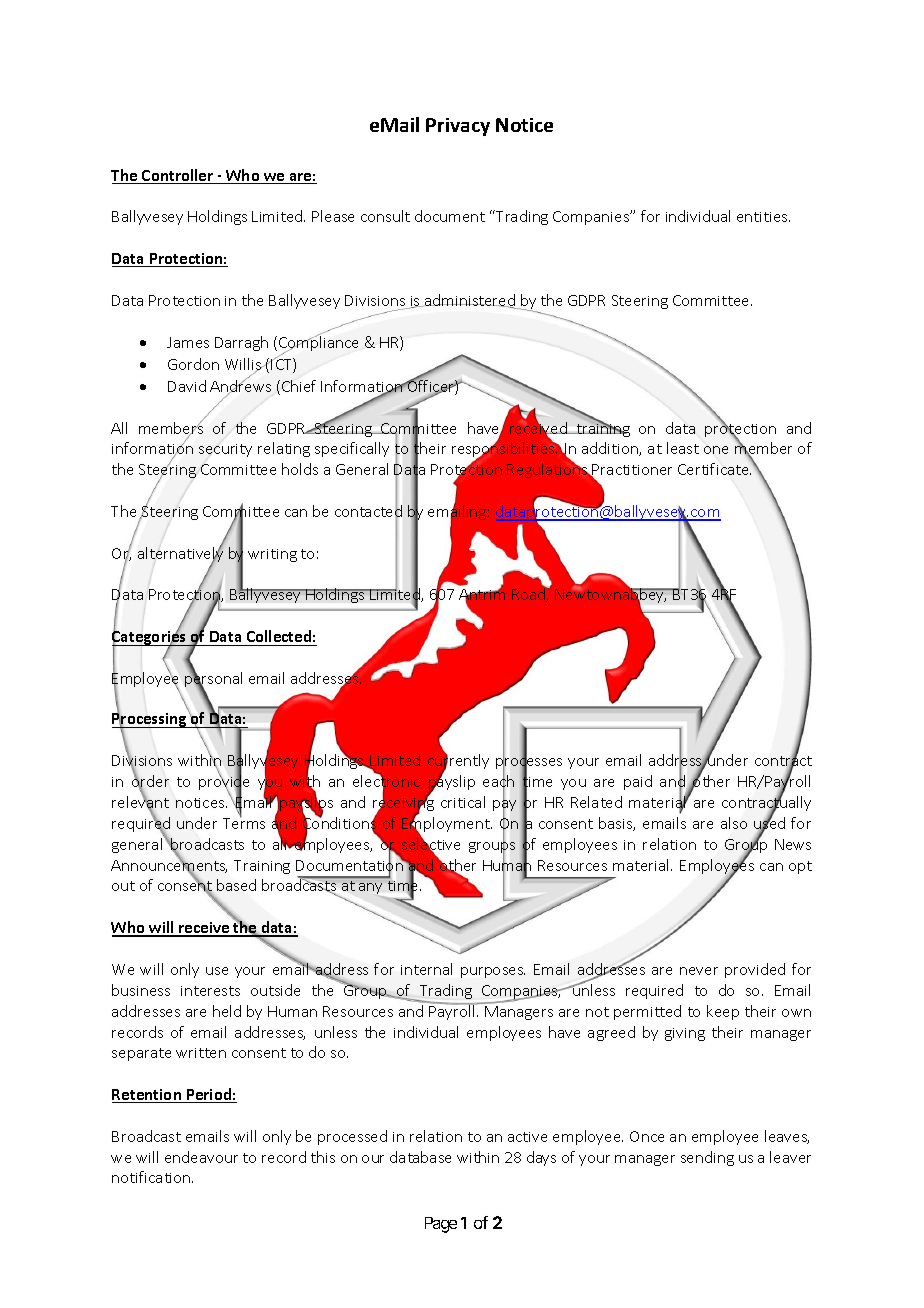  I want to click on personal, so click(213, 680).
